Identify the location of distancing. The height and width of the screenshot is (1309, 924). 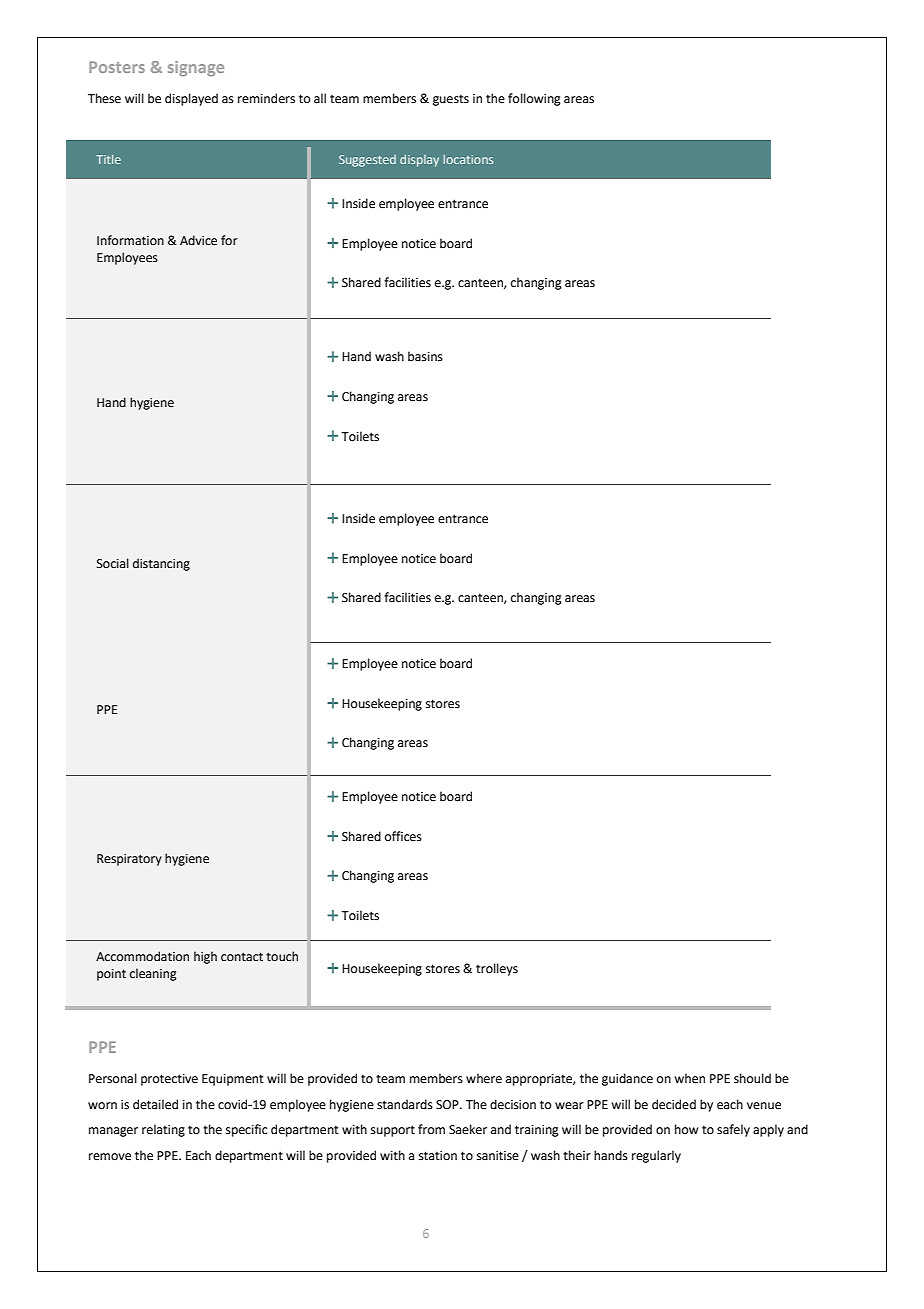
(161, 564).
